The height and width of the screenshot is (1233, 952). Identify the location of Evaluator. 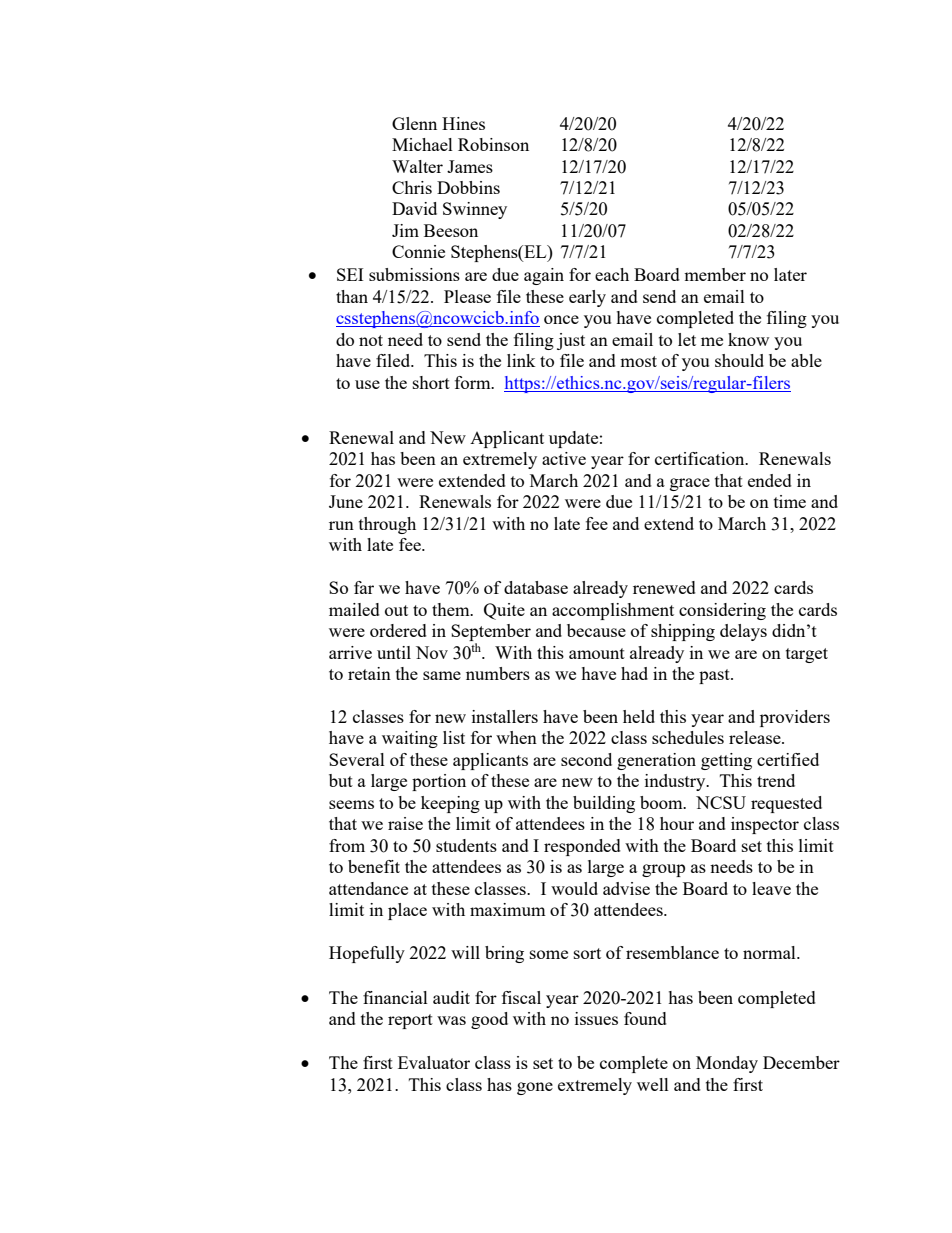
(434, 1062).
